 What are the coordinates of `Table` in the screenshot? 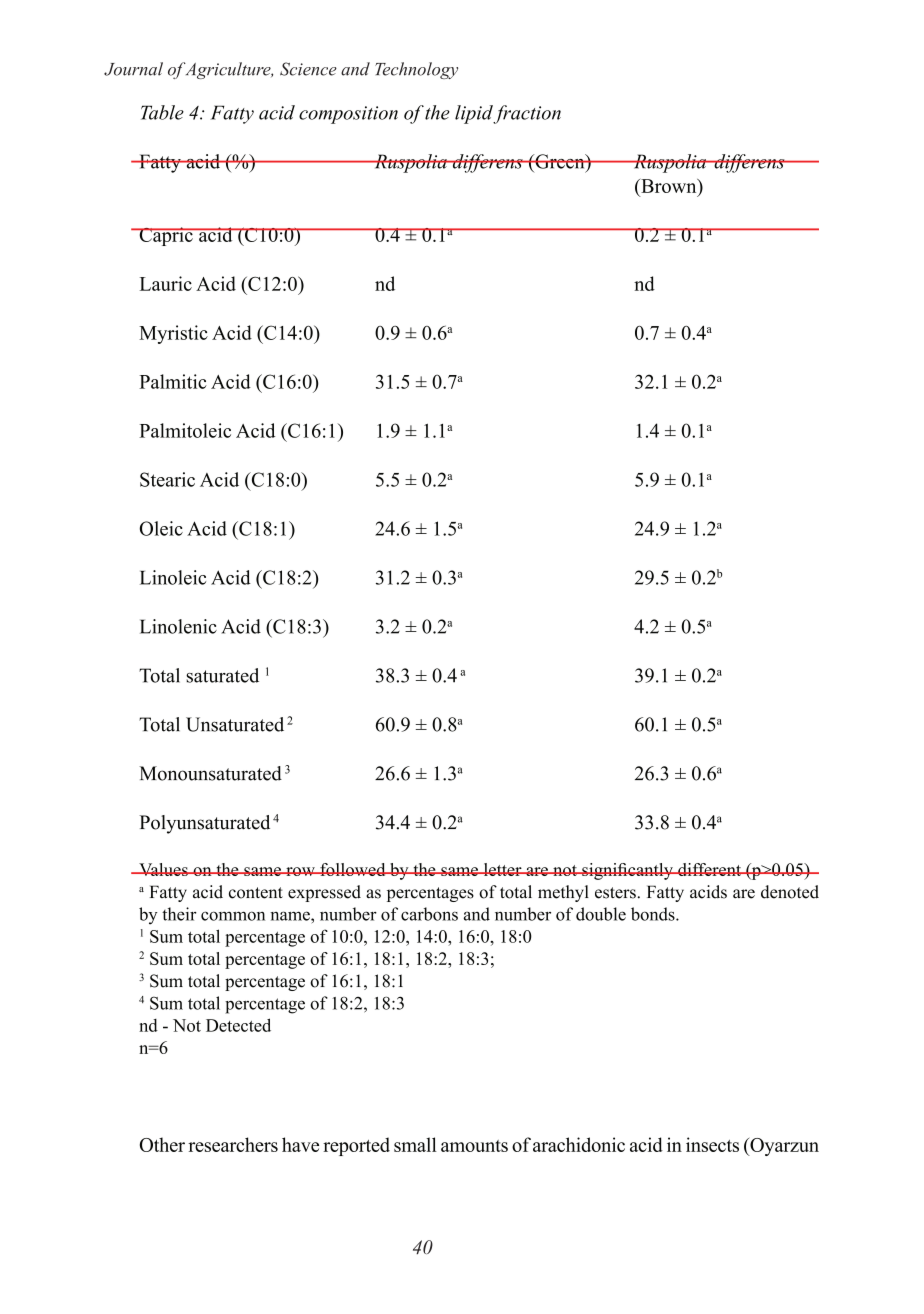 It's located at (162, 112).
